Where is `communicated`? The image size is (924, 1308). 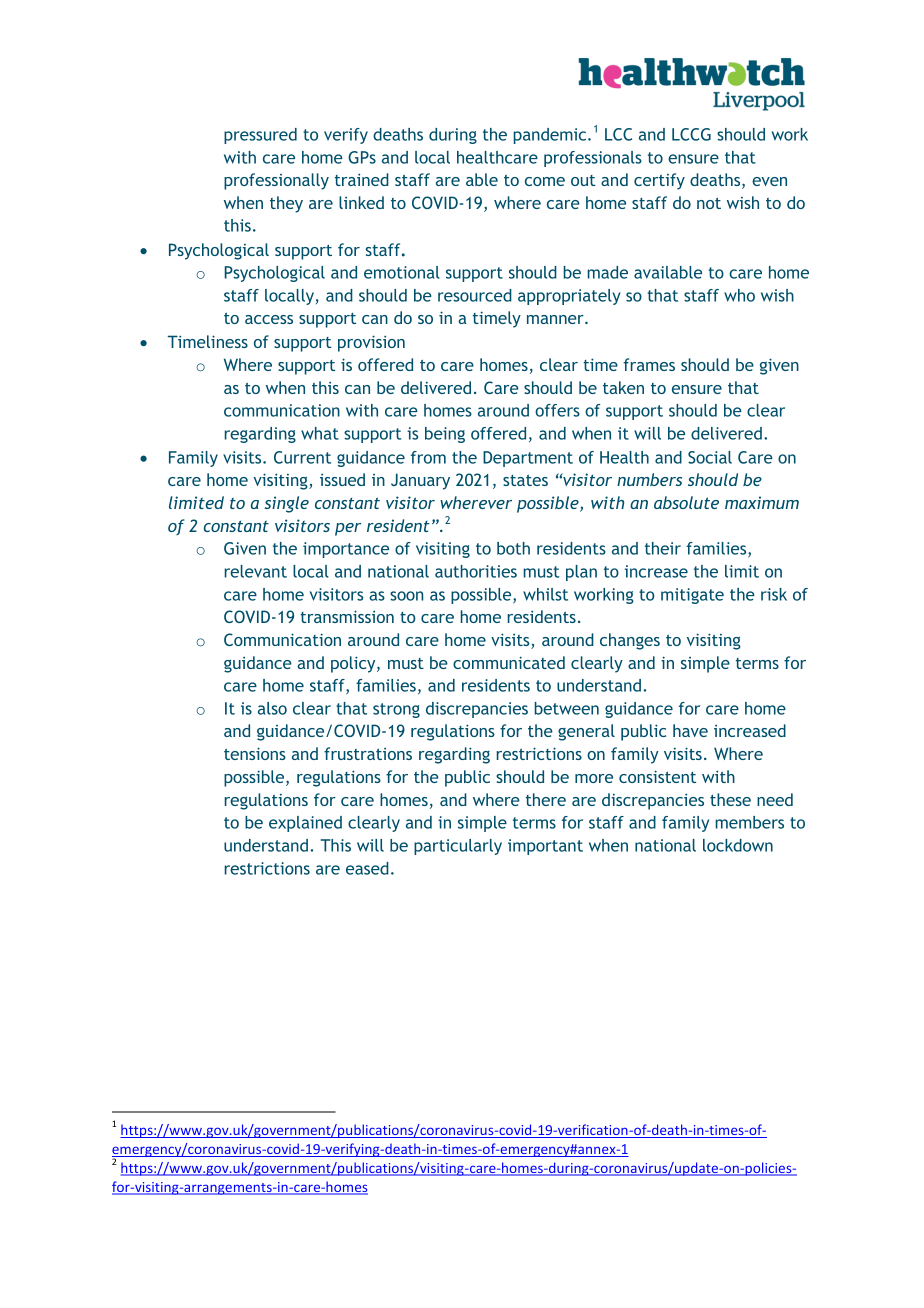
communicated is located at coordinates (509, 662).
